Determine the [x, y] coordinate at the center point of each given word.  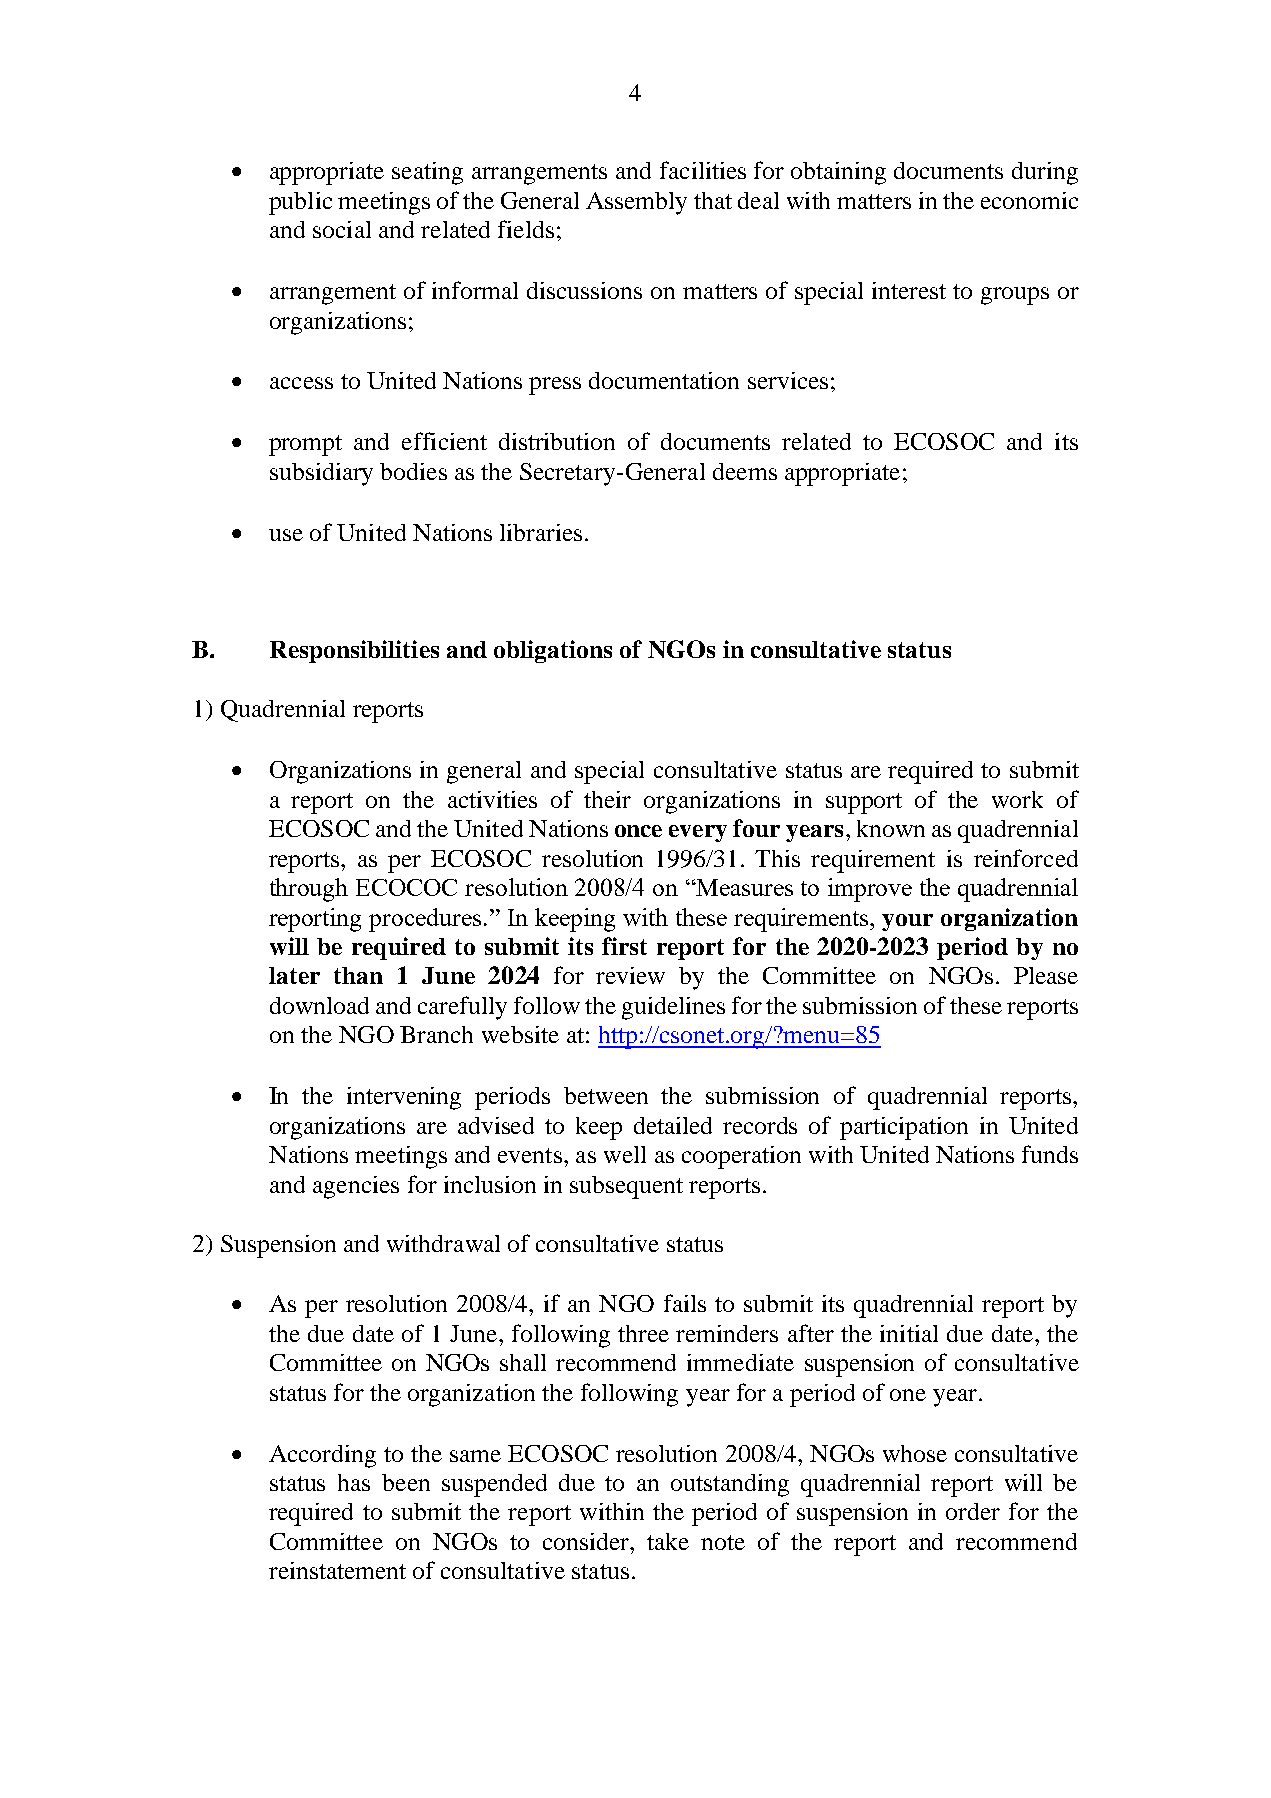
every [698, 833]
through [309, 890]
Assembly [636, 203]
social [342, 229]
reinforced [1026, 858]
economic [1029, 200]
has [354, 1482]
